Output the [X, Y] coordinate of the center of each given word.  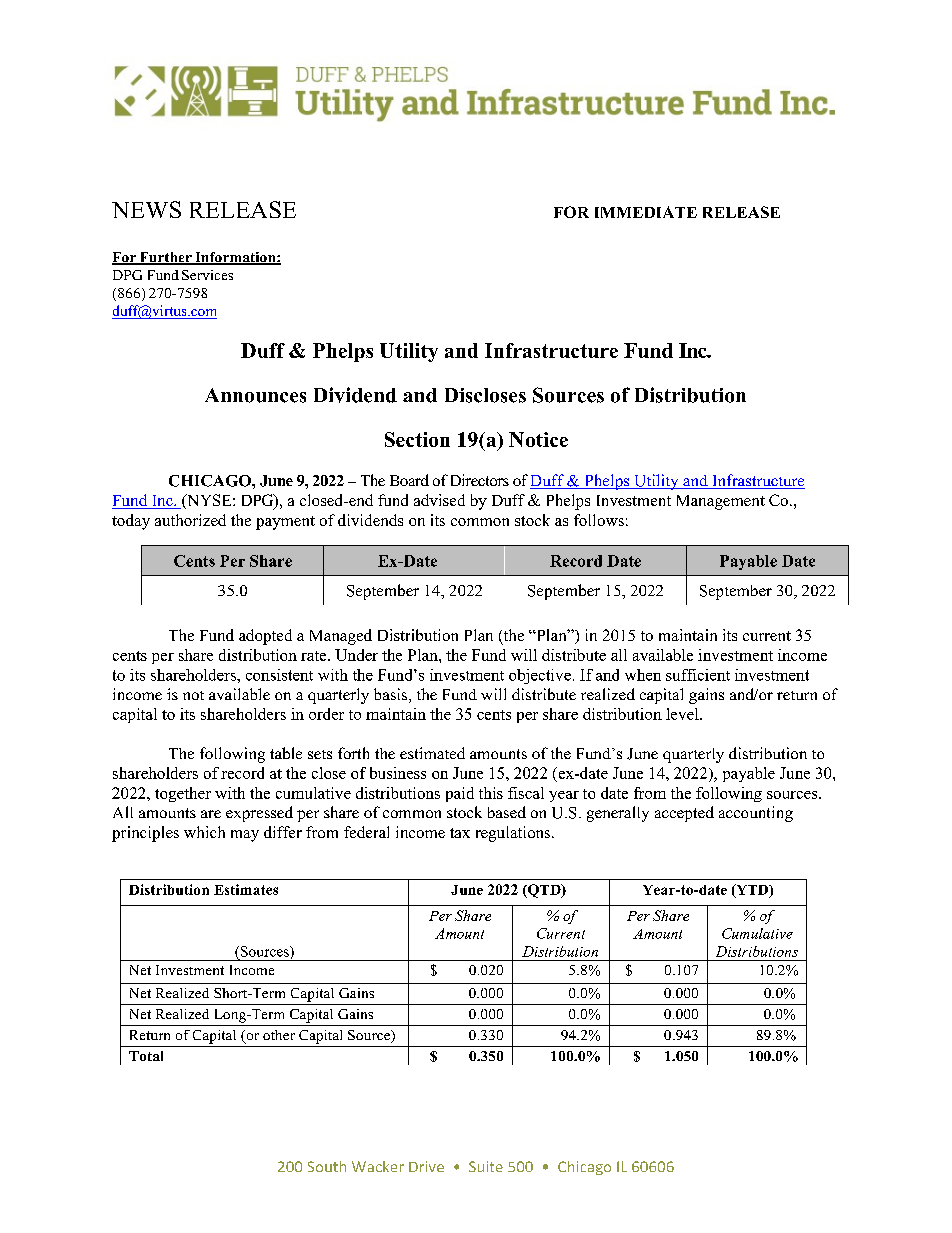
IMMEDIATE [646, 212]
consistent [279, 675]
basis [392, 695]
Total [146, 1056]
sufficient [698, 675]
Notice [538, 439]
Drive [426, 1166]
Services [207, 275]
